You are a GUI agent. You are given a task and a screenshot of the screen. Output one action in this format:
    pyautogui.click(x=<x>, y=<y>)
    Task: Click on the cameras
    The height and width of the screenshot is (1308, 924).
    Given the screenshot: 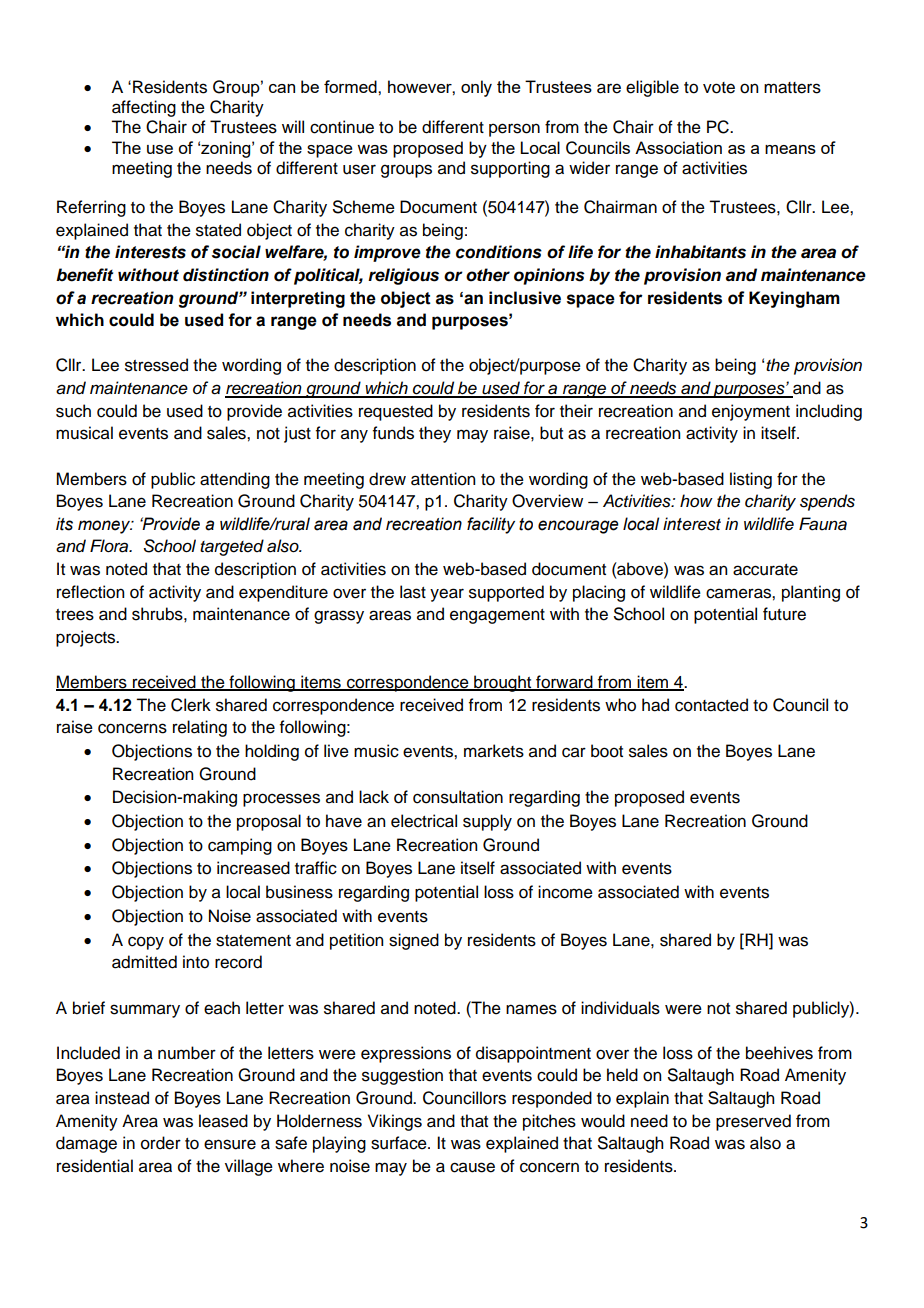 What is the action you would take?
    pyautogui.click(x=739, y=593)
